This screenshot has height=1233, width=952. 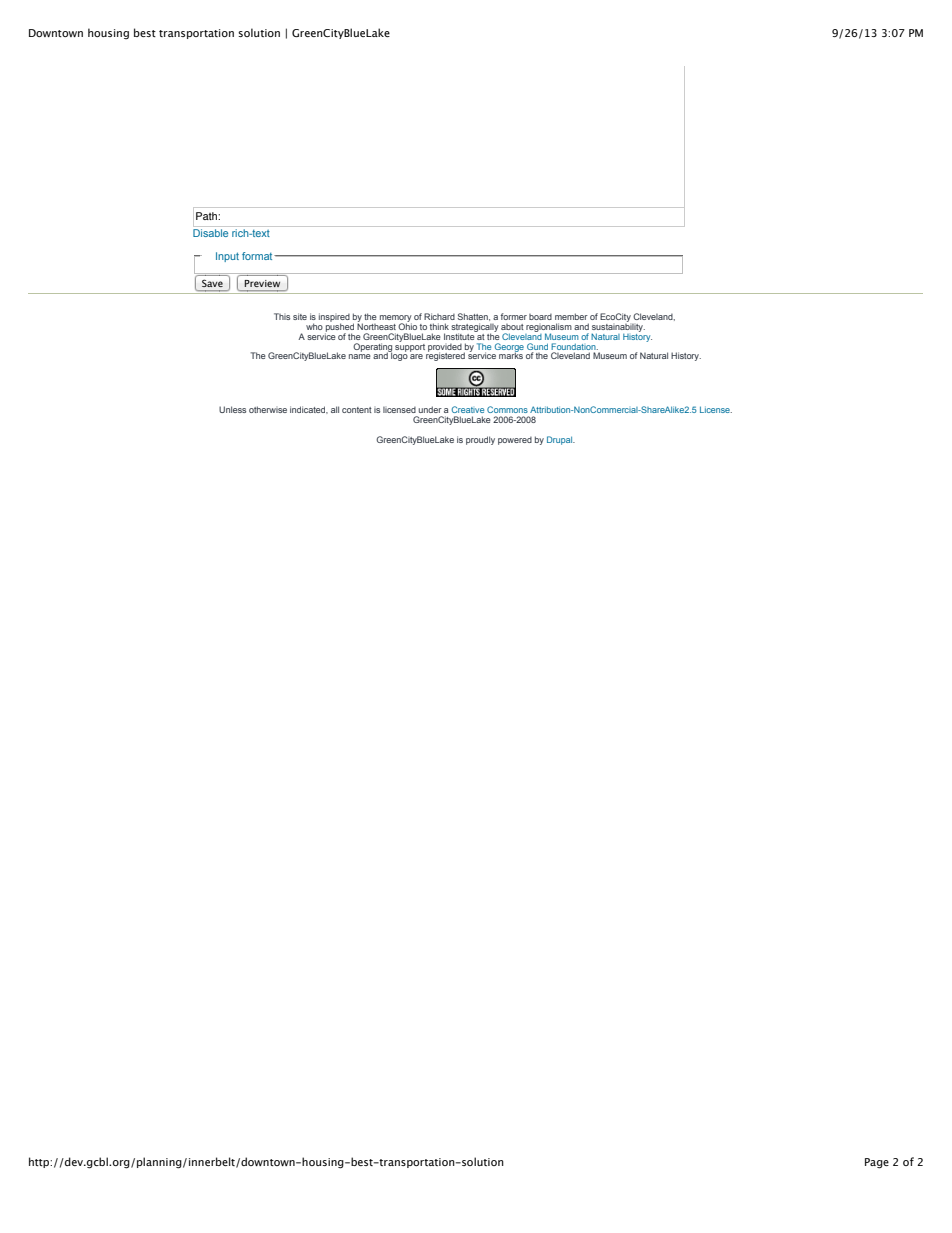 What do you see at coordinates (540, 317) in the screenshot?
I see `board` at bounding box center [540, 317].
